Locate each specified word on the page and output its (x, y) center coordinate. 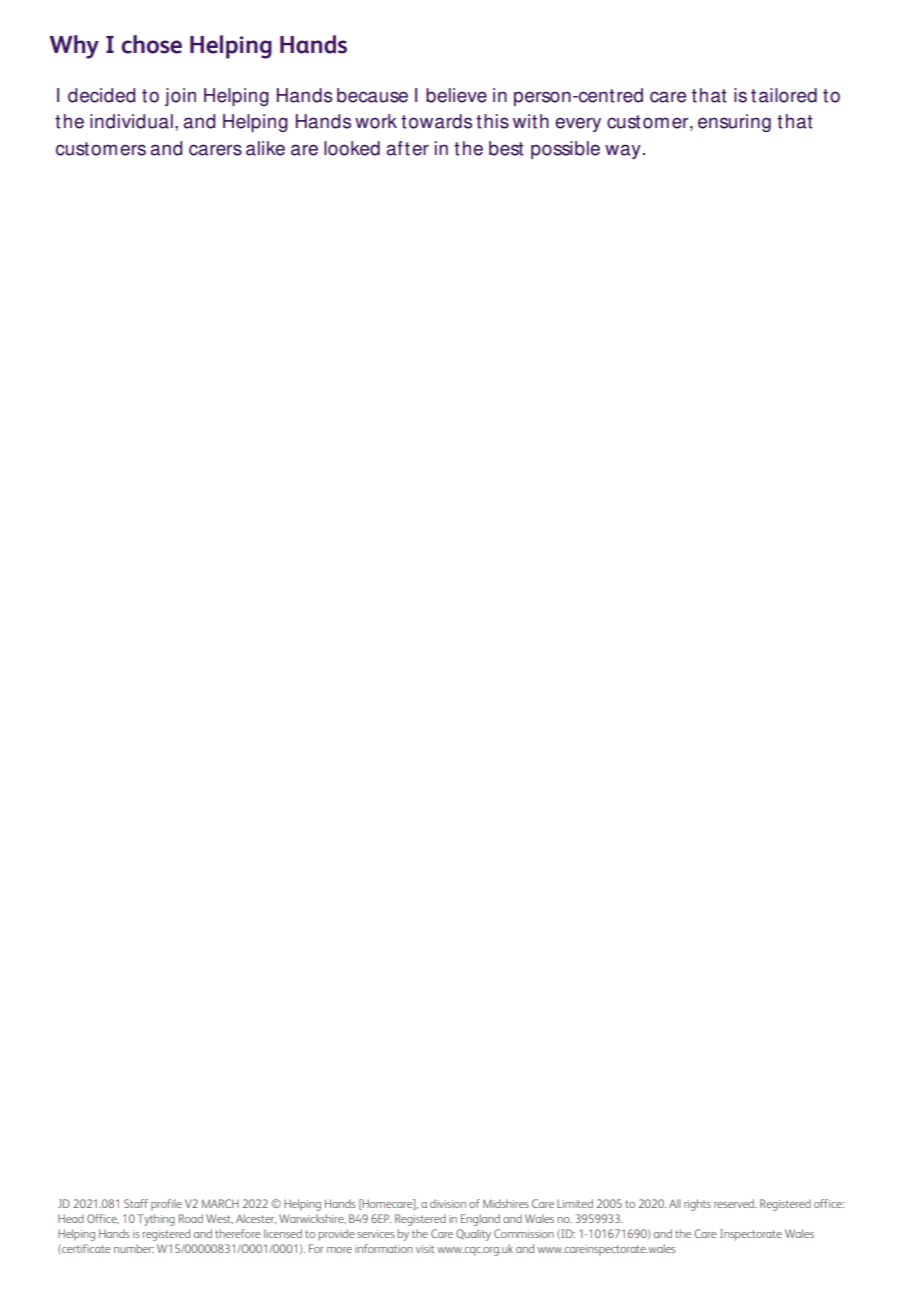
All (675, 1203)
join (180, 97)
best (506, 148)
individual (131, 121)
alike (265, 148)
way (623, 151)
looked (352, 148)
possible (565, 150)
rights (697, 1205)
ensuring (734, 123)
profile (166, 1205)
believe (456, 95)
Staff (136, 1203)
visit (425, 1249)
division (448, 1203)
